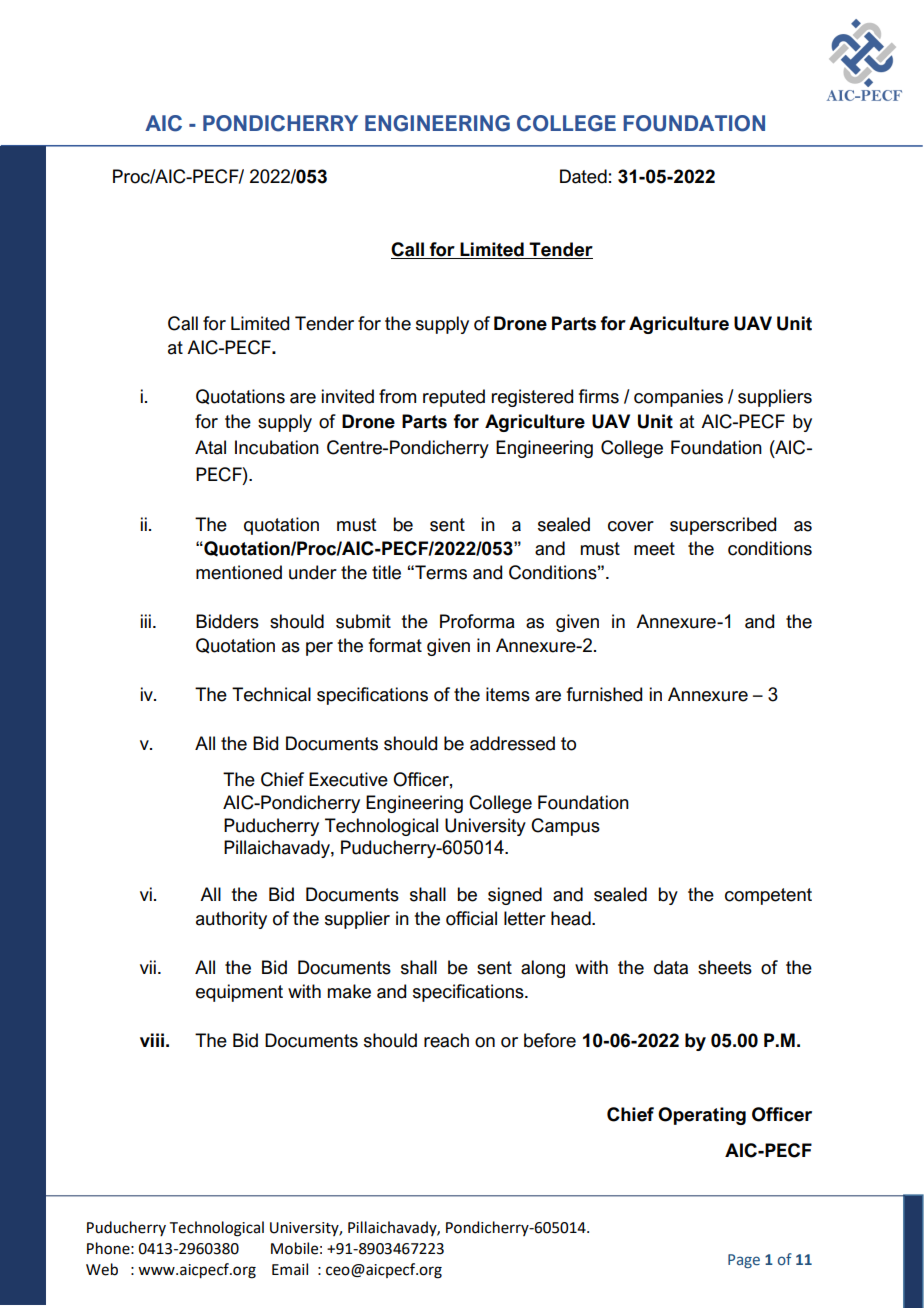 The width and height of the screenshot is (924, 1308). I want to click on invited, so click(348, 396).
